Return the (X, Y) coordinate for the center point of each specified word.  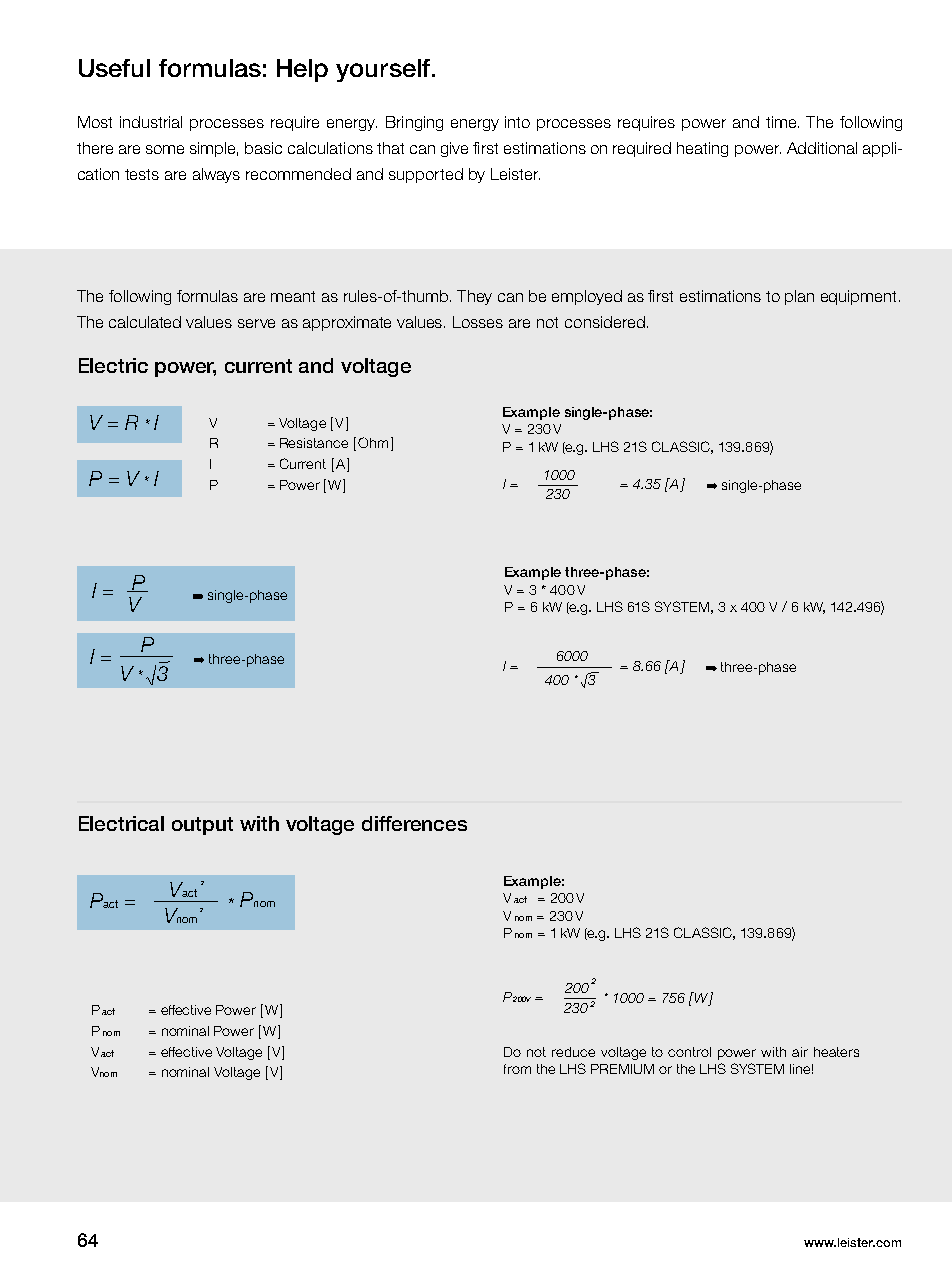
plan (799, 297)
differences (414, 823)
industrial (151, 122)
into (517, 122)
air (800, 1052)
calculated (145, 322)
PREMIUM (622, 1069)
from (517, 1069)
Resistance (314, 443)
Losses (478, 322)
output (202, 826)
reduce (573, 1052)
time (782, 122)
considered (605, 322)
